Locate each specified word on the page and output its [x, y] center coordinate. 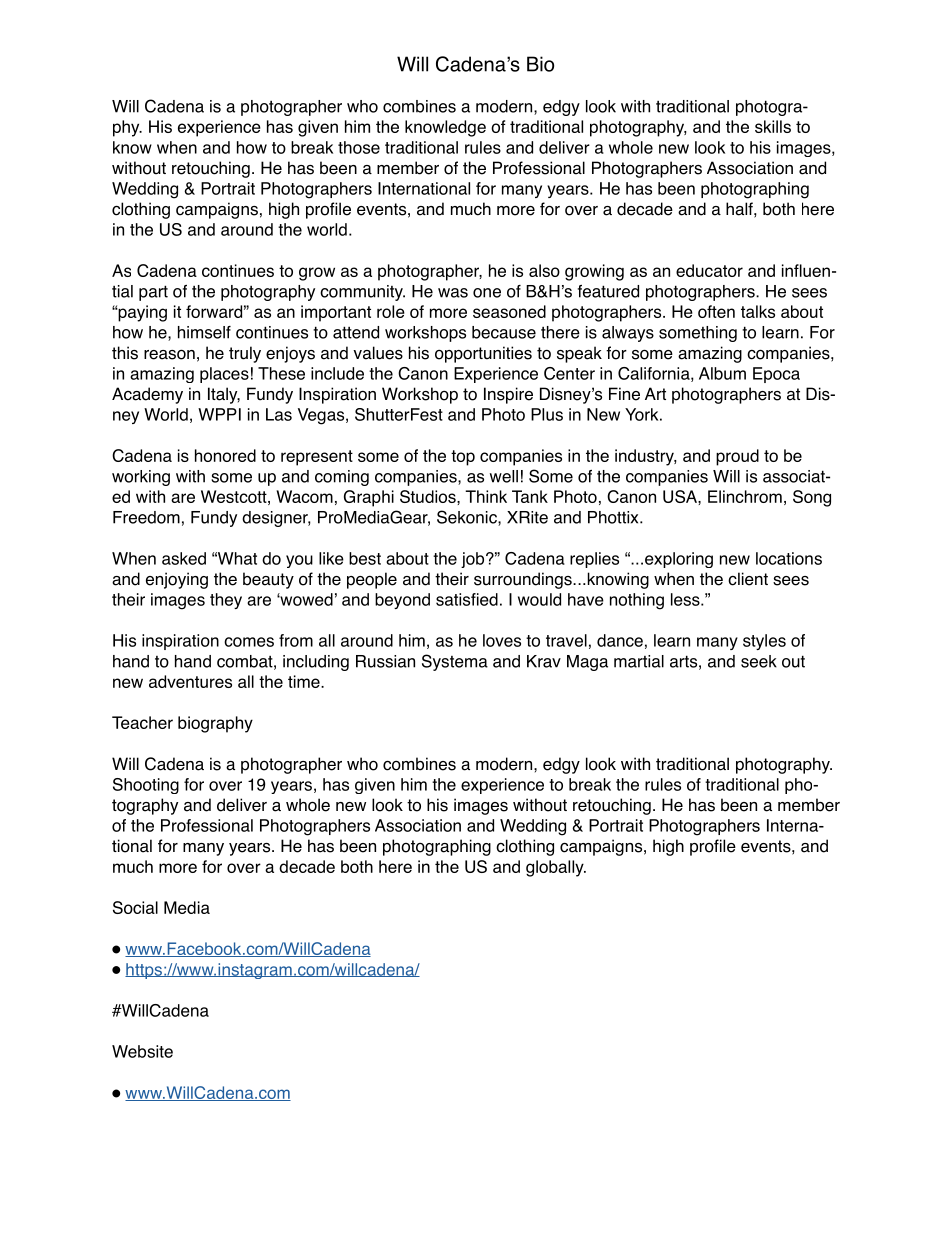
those [359, 147]
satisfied [467, 599]
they [226, 601]
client [748, 579]
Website [142, 1051]
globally [556, 868]
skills [773, 126]
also [544, 270]
